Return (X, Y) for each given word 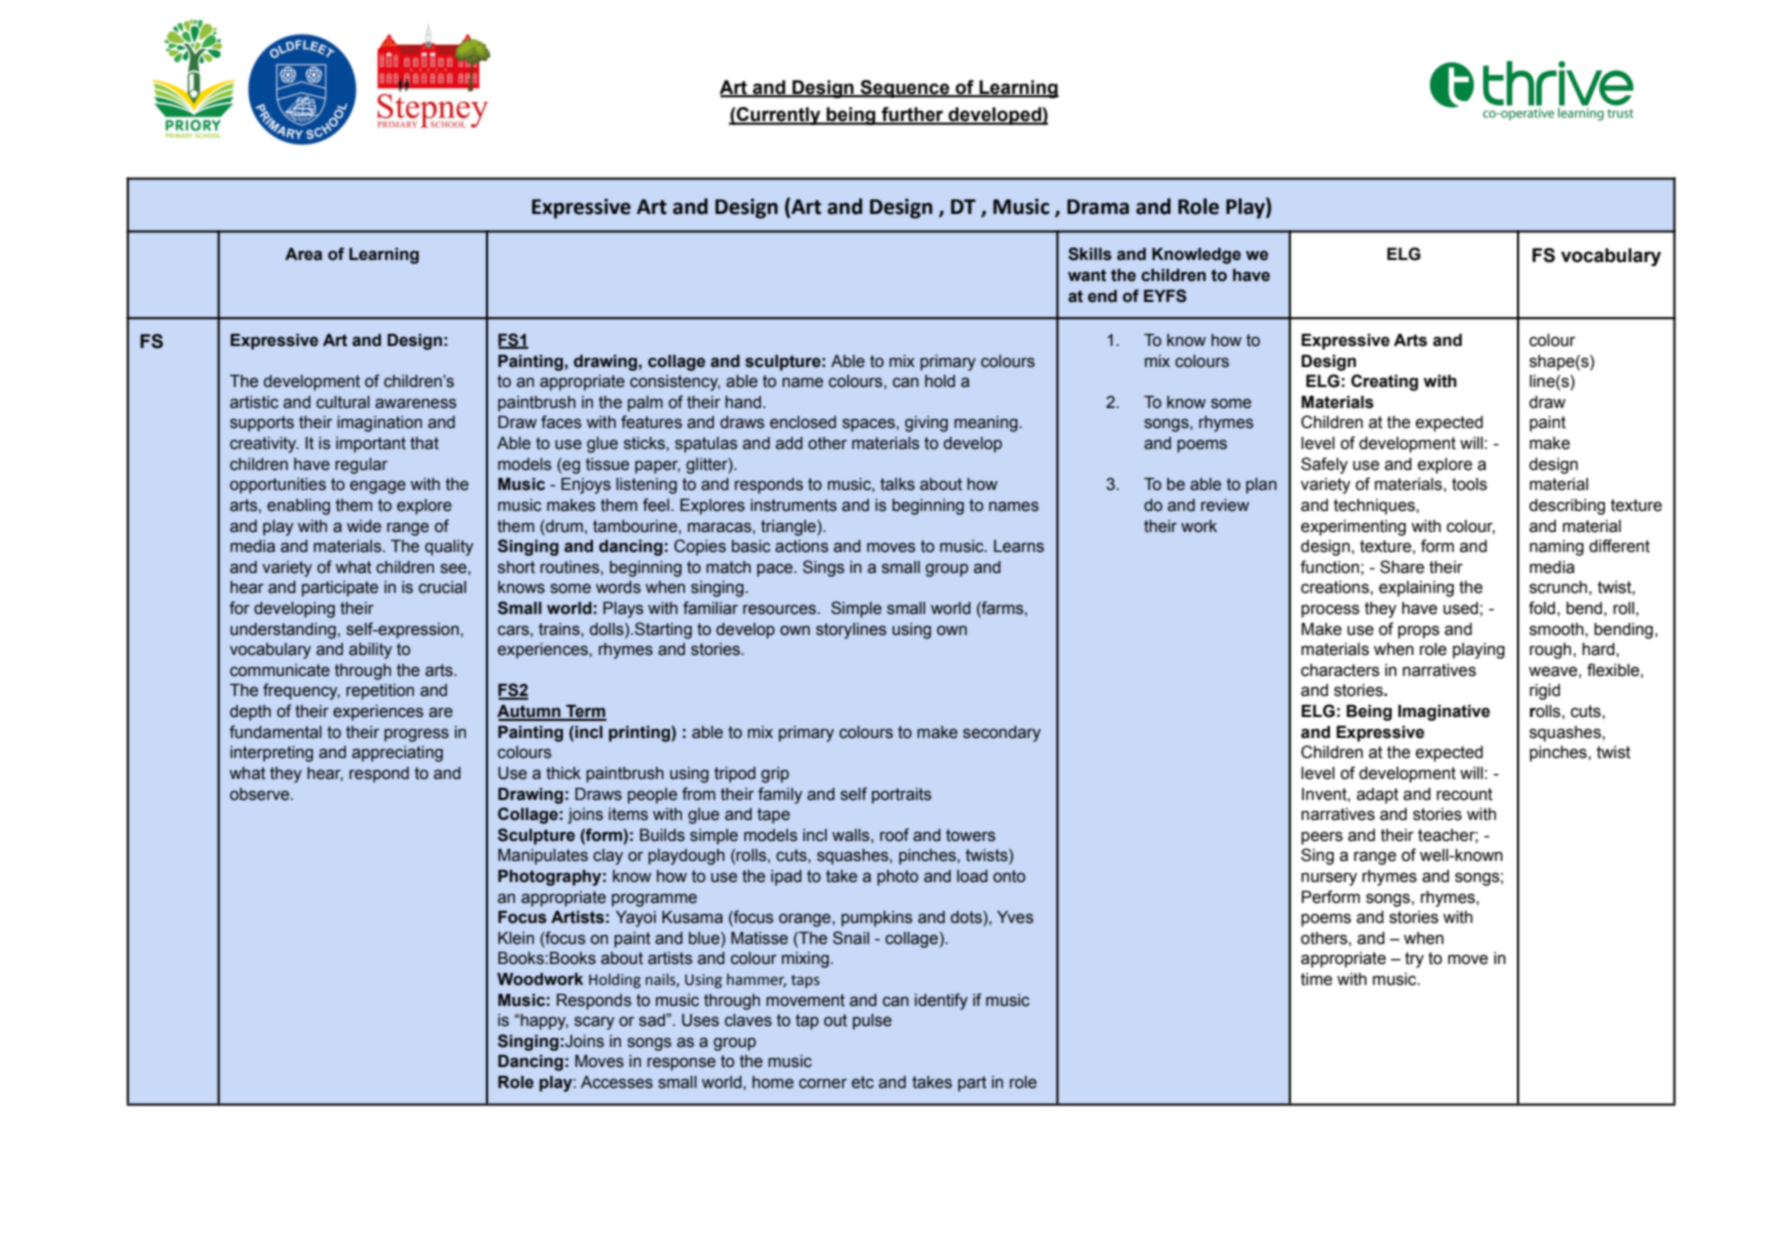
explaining (1416, 589)
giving (926, 424)
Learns (1019, 546)
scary (594, 1023)
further (913, 115)
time (1316, 979)
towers (971, 835)
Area (303, 254)
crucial (442, 587)
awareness (416, 403)
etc (863, 1082)
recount (1465, 794)
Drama (1098, 207)
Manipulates (543, 857)
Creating (1384, 382)
